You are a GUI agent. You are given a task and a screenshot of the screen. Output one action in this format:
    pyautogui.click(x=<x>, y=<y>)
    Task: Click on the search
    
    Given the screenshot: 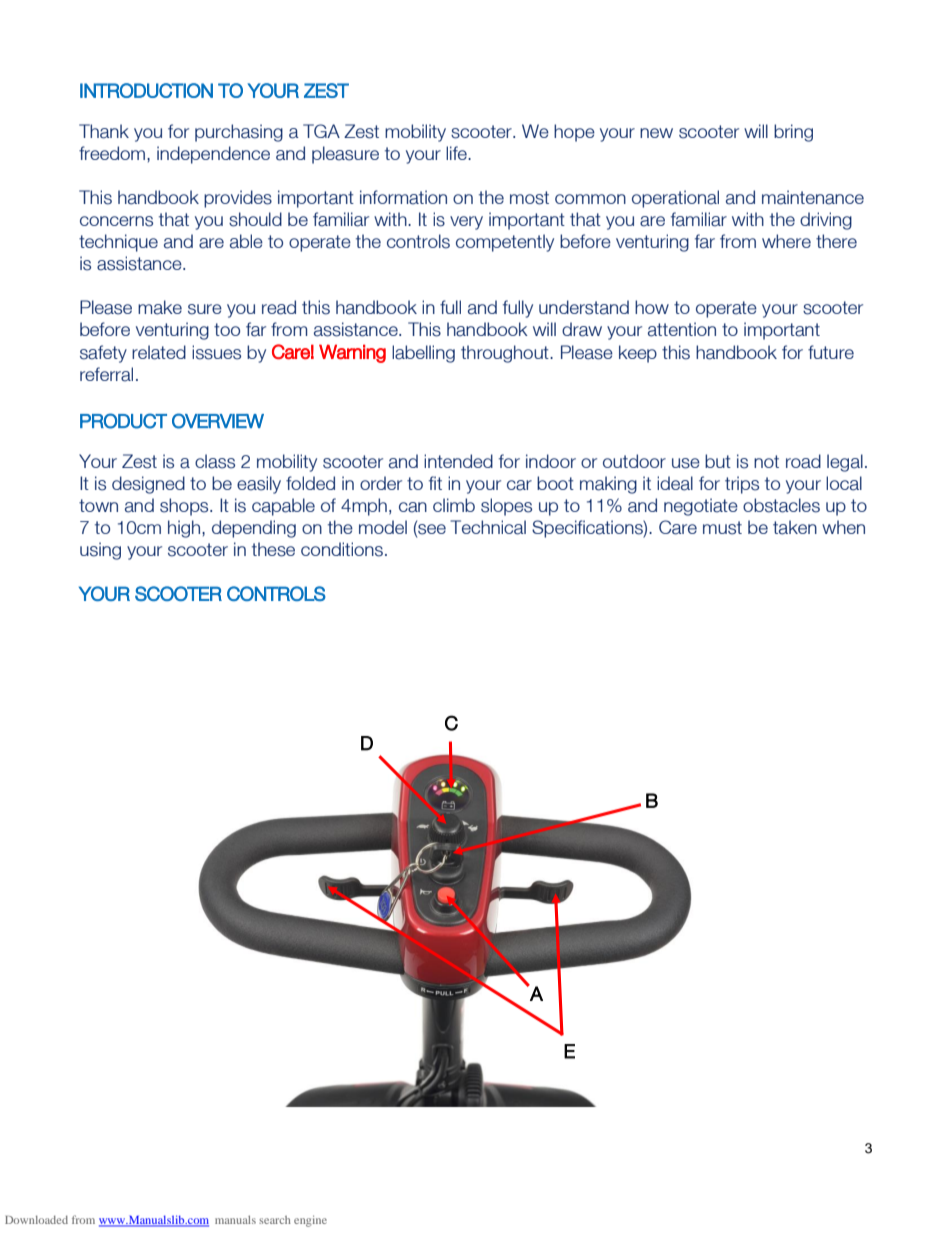 What is the action you would take?
    pyautogui.click(x=275, y=1220)
